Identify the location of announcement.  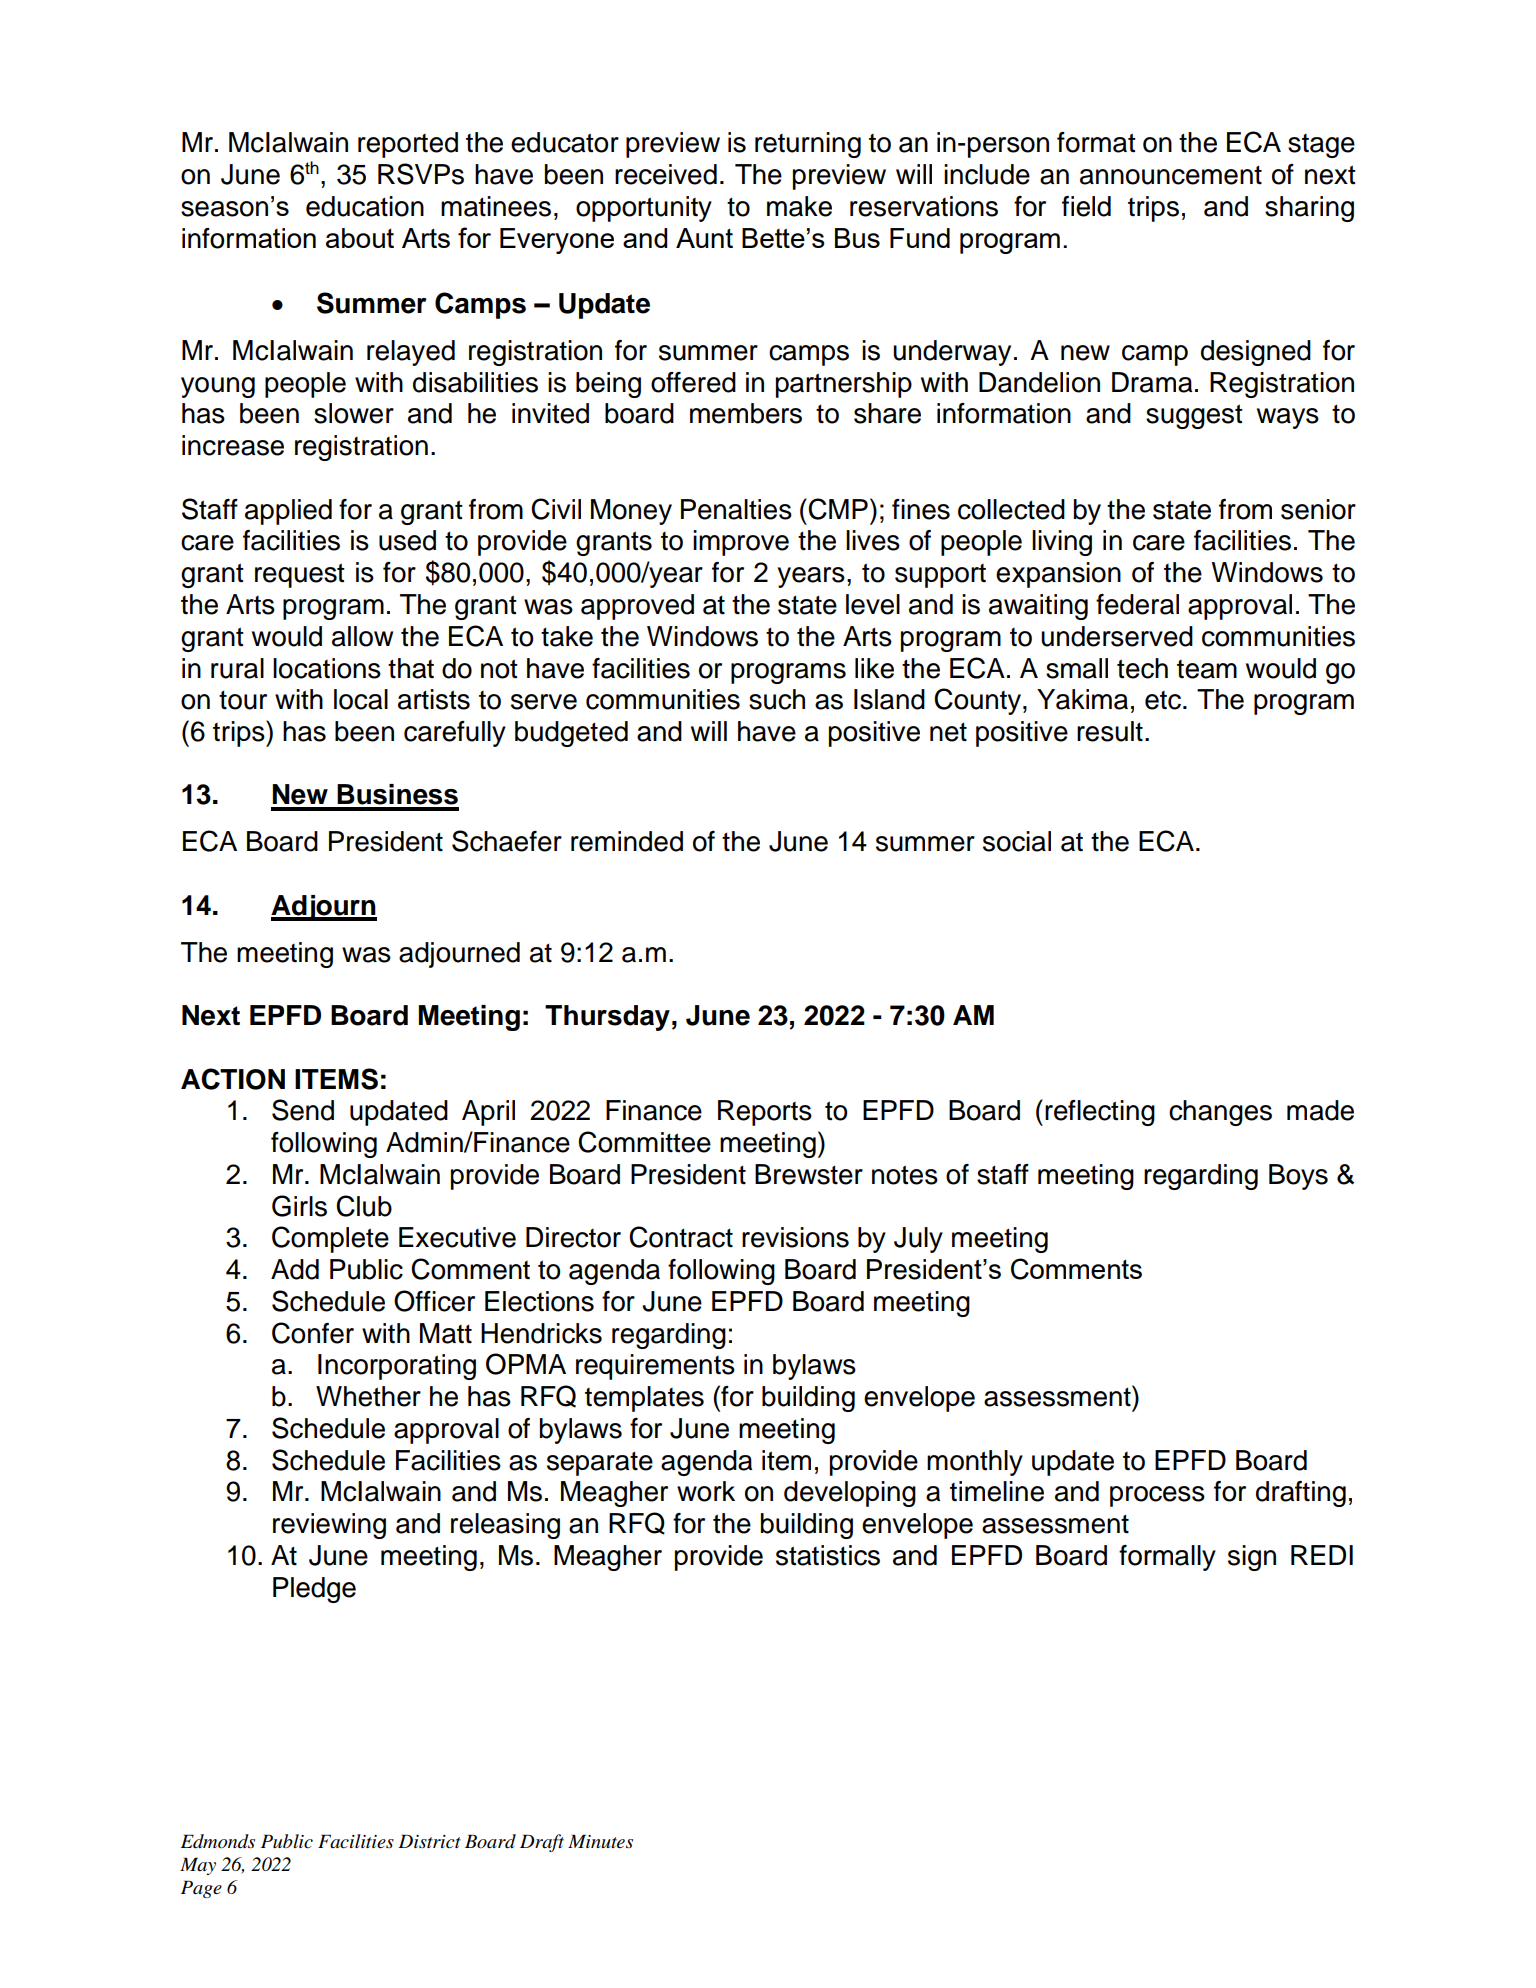
(1171, 175).
